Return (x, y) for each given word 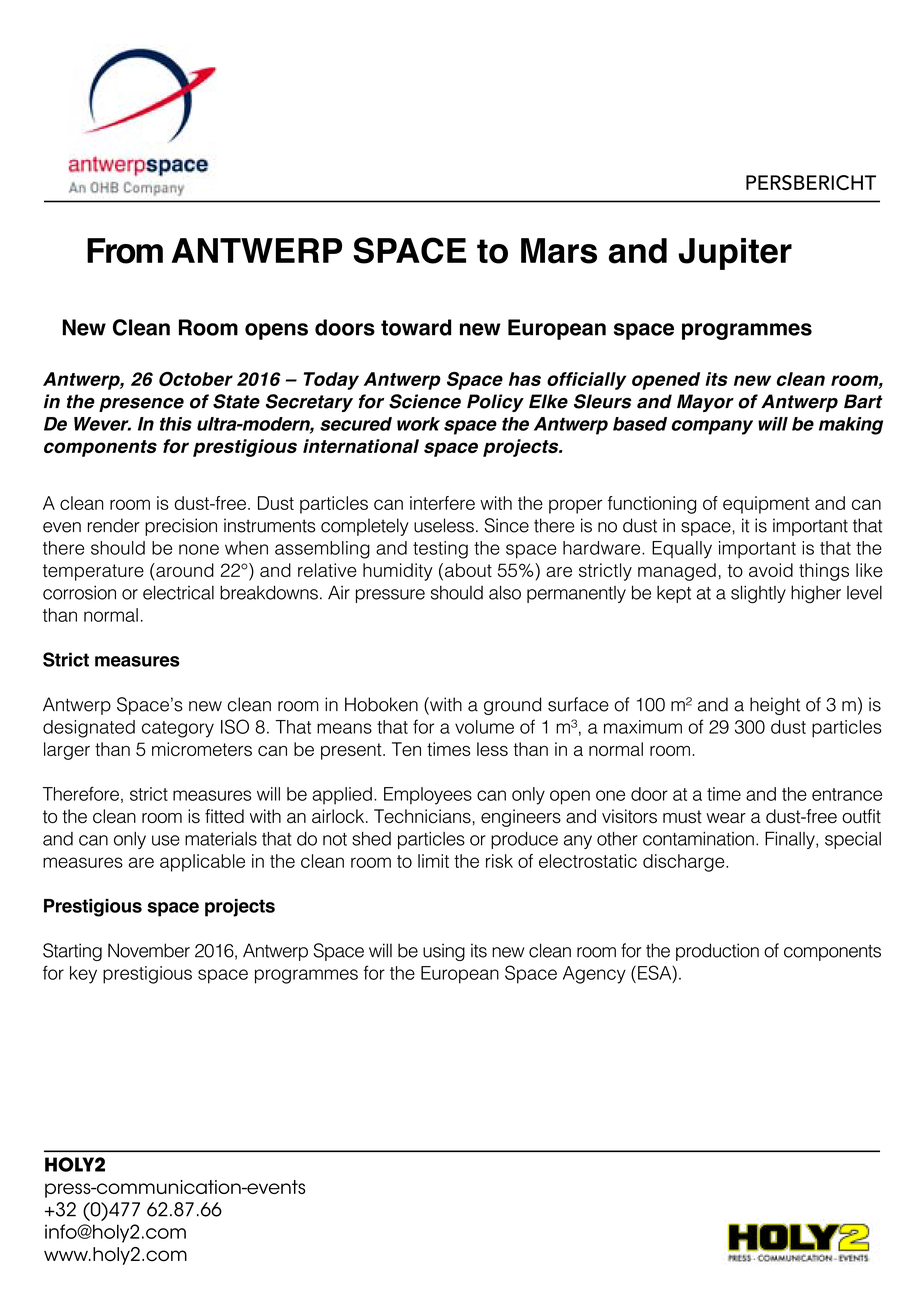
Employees (428, 796)
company (712, 427)
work (418, 424)
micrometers (202, 749)
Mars (559, 251)
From (125, 251)
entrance (847, 794)
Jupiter (735, 254)
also (505, 592)
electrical (178, 592)
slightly (758, 594)
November (149, 950)
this (176, 424)
